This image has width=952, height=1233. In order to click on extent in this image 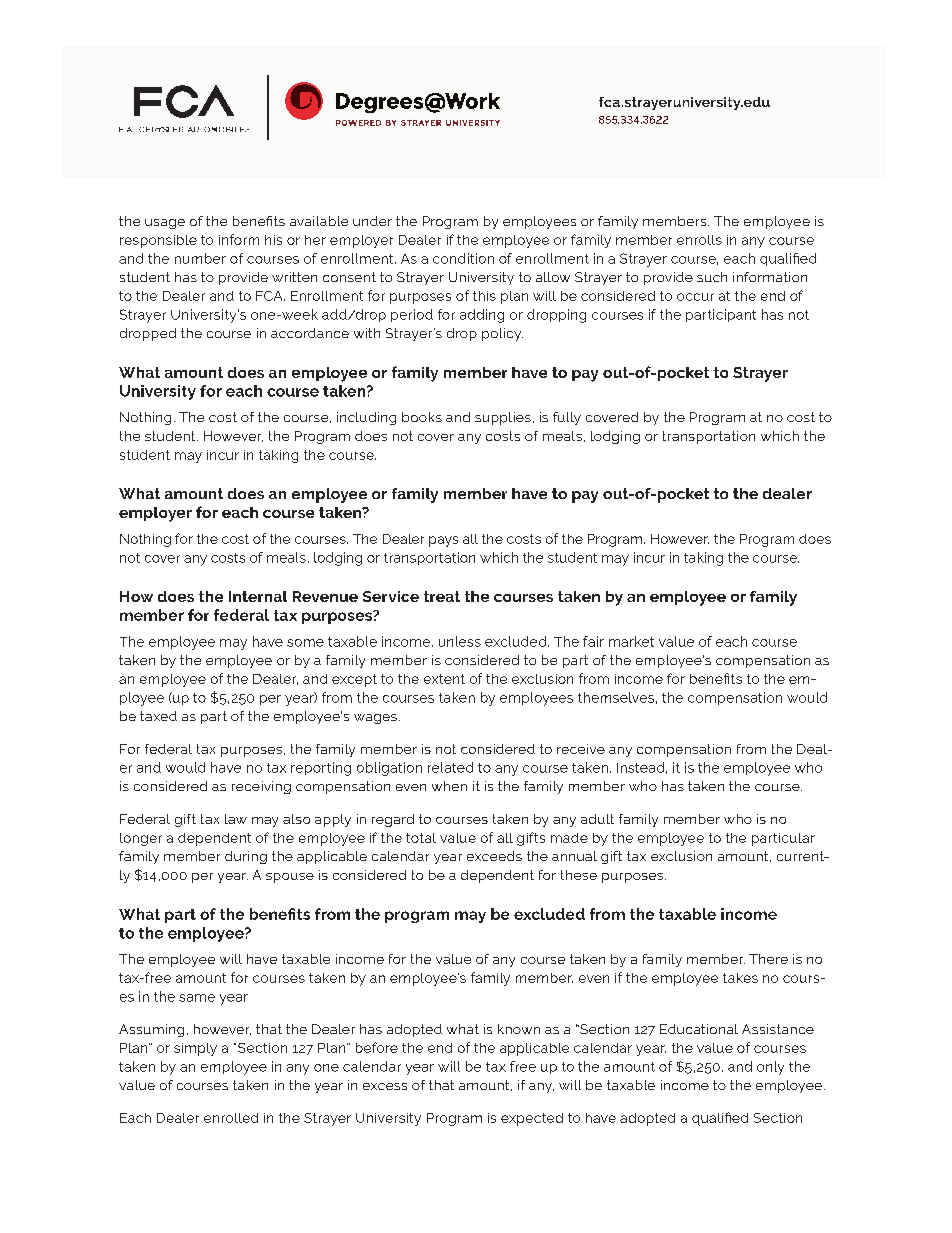, I will do `click(444, 679)`.
